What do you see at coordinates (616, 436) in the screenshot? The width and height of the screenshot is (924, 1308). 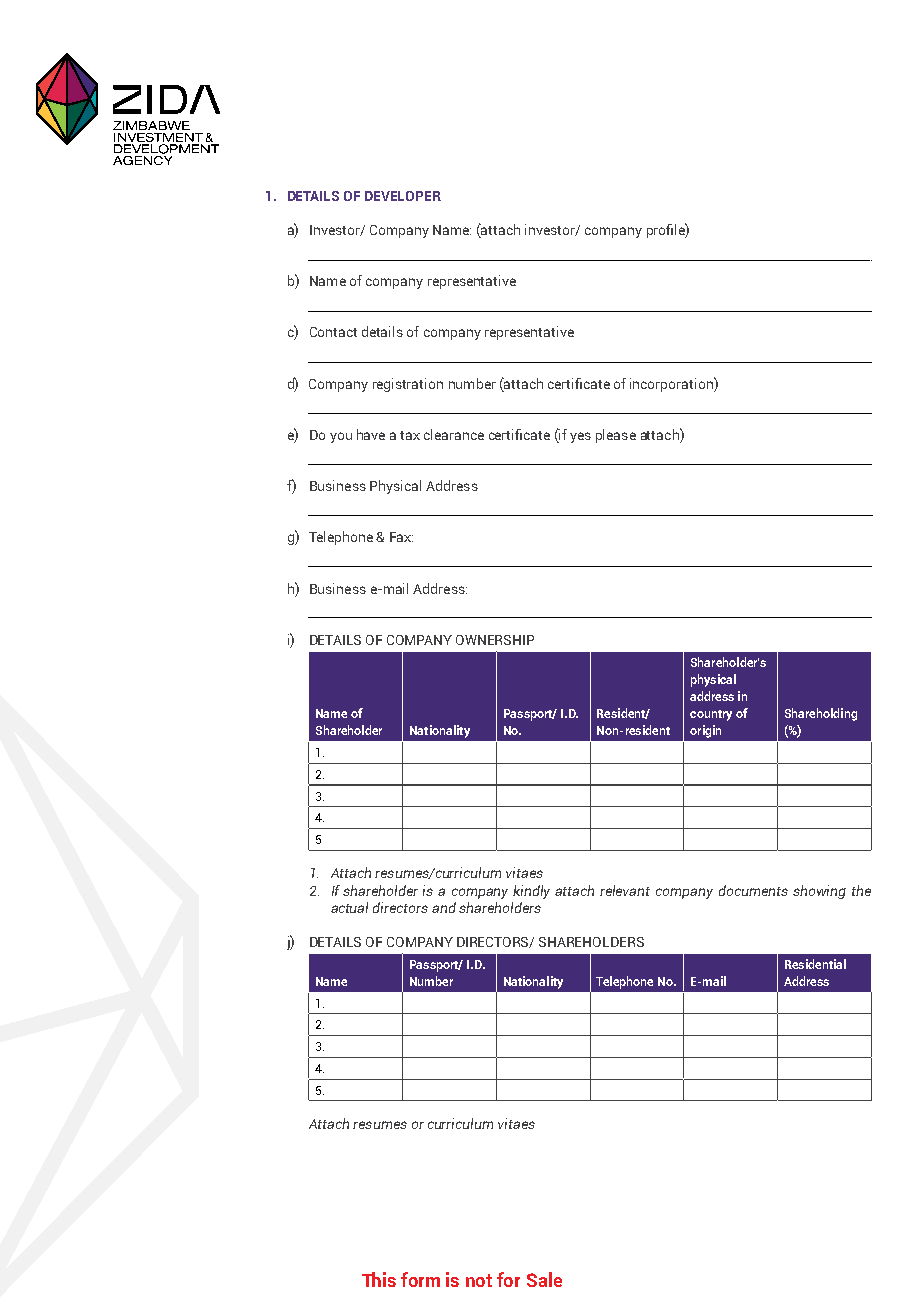 I see `please` at bounding box center [616, 436].
